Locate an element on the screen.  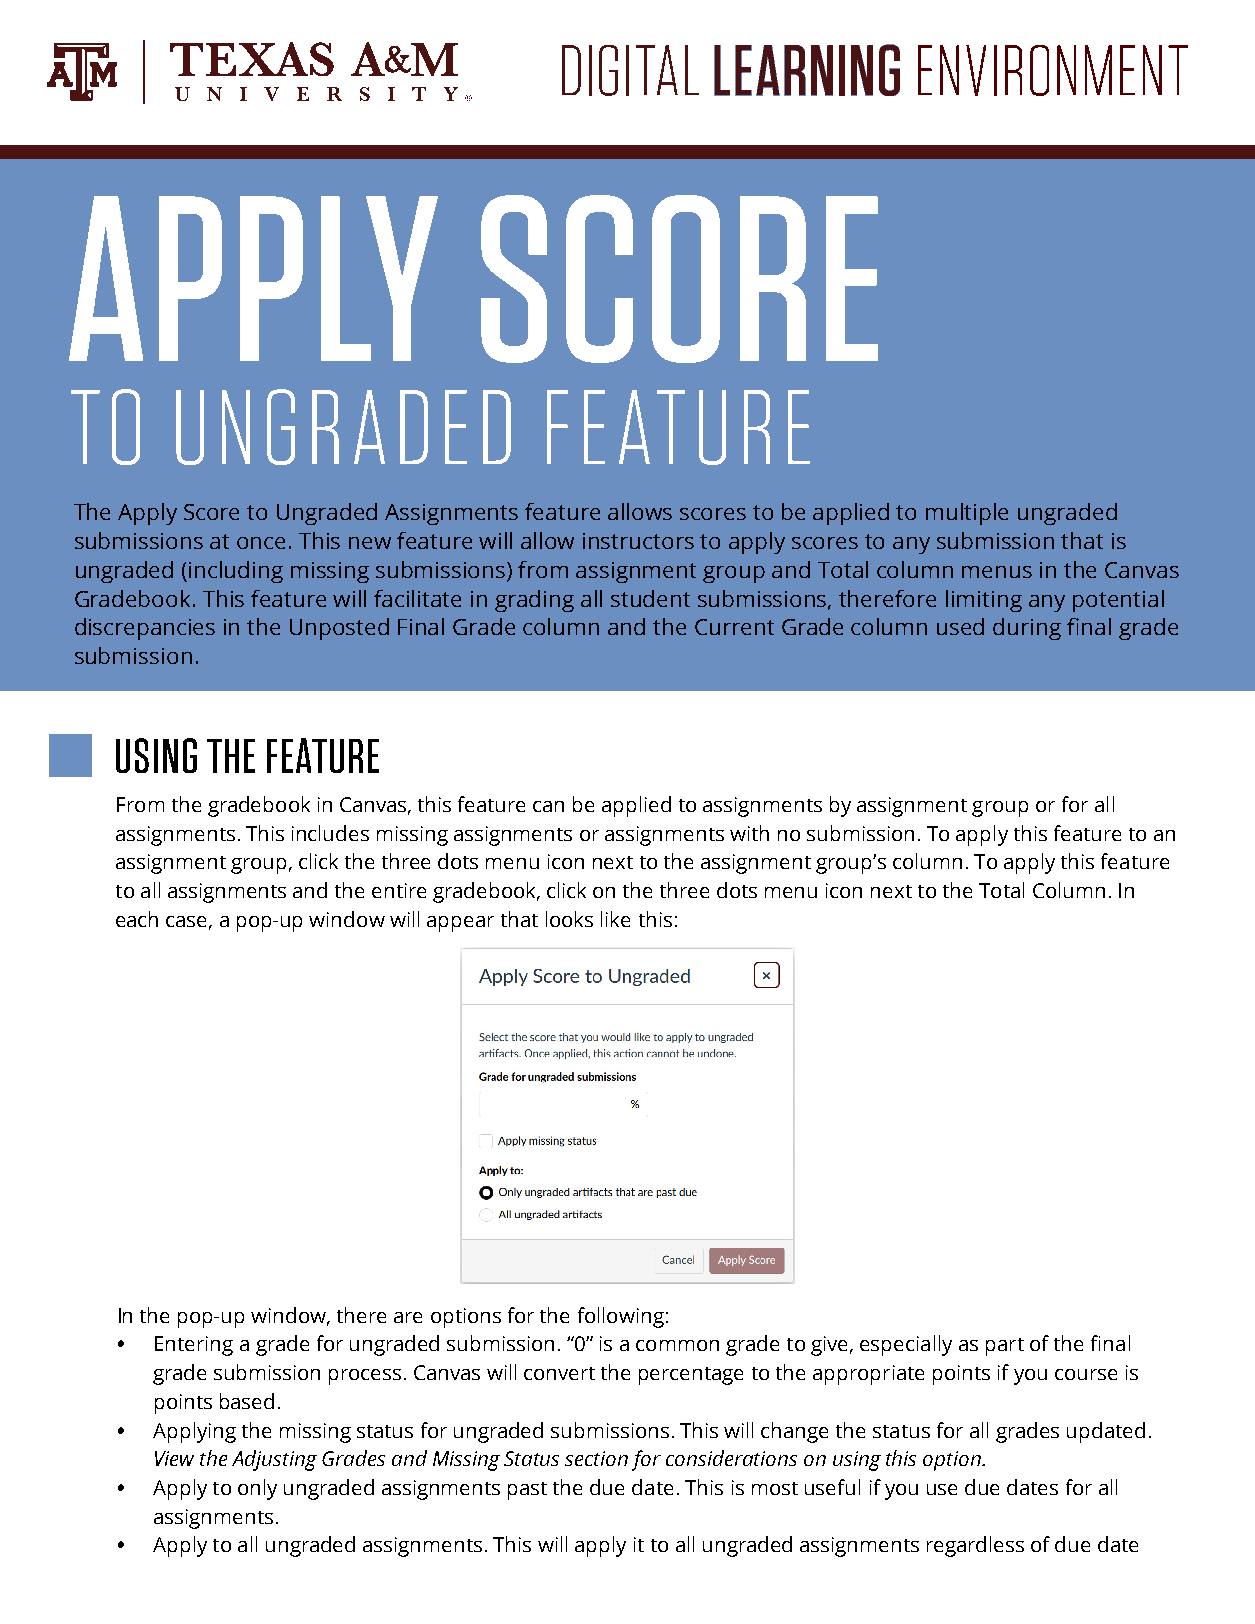
only is located at coordinates (257, 1489).
